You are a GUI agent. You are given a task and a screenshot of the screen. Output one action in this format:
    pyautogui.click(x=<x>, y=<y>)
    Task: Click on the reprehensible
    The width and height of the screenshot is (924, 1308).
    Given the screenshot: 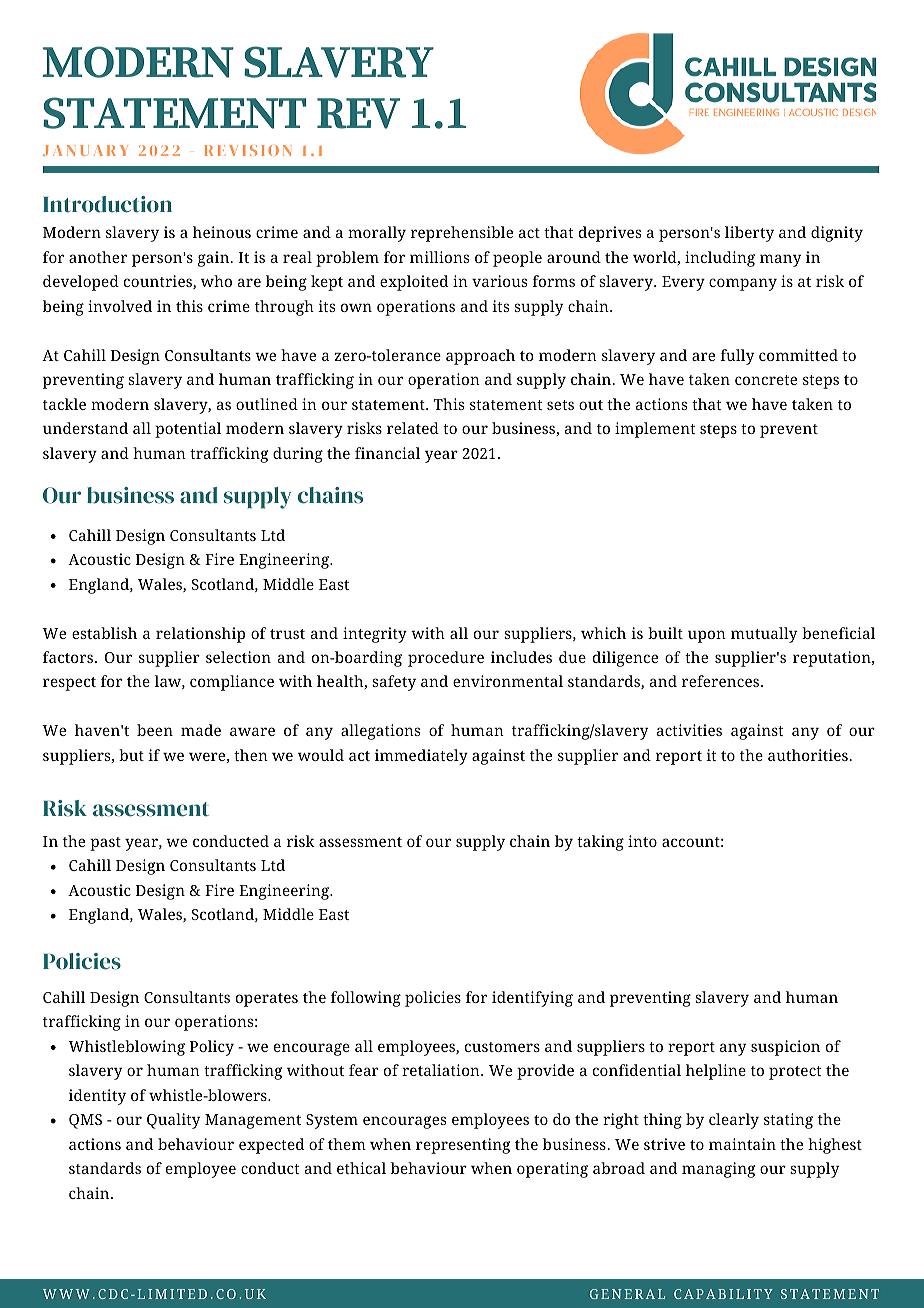 What is the action you would take?
    pyautogui.click(x=462, y=234)
